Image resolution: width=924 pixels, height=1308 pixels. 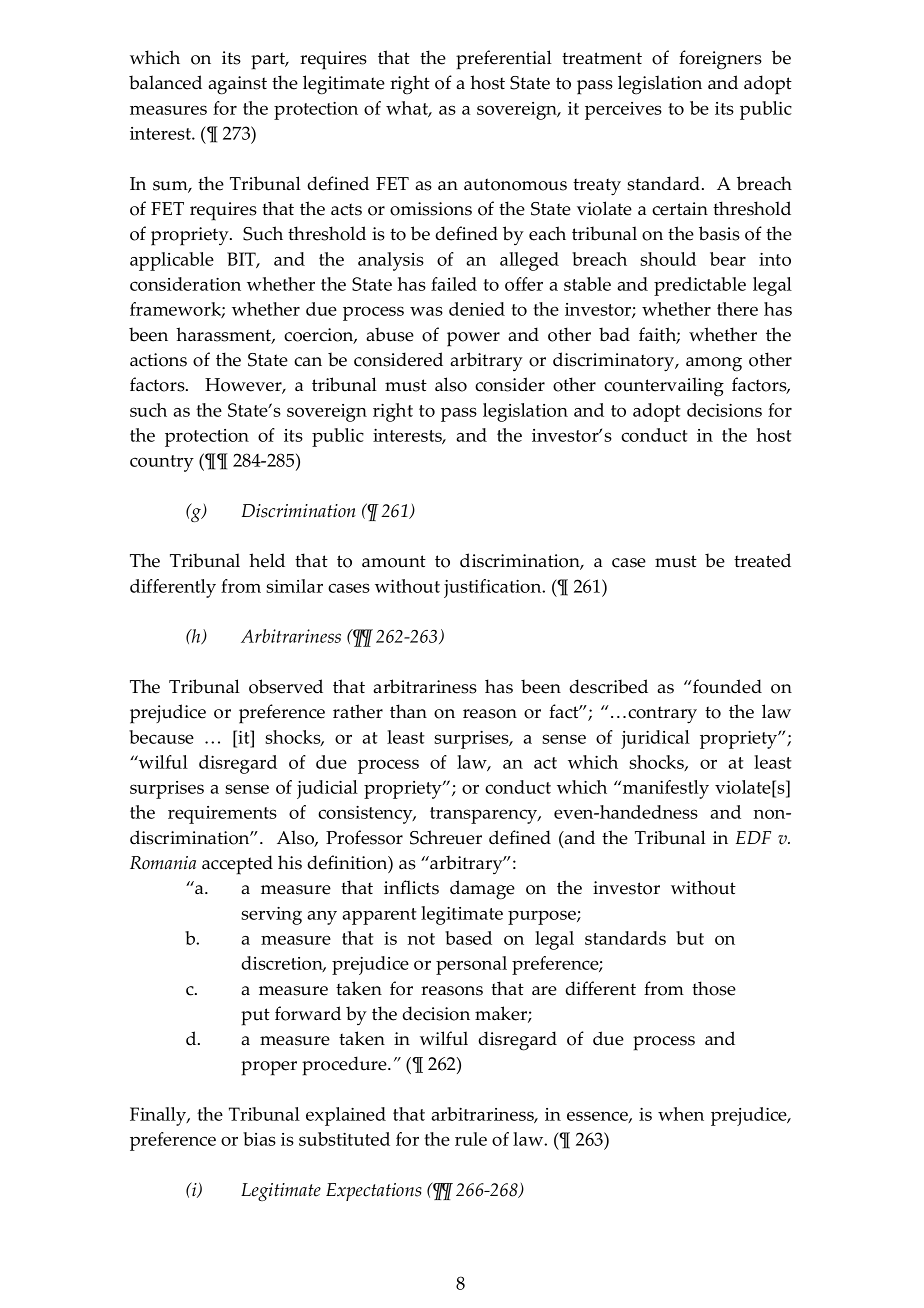 What do you see at coordinates (237, 85) in the document?
I see `against` at bounding box center [237, 85].
